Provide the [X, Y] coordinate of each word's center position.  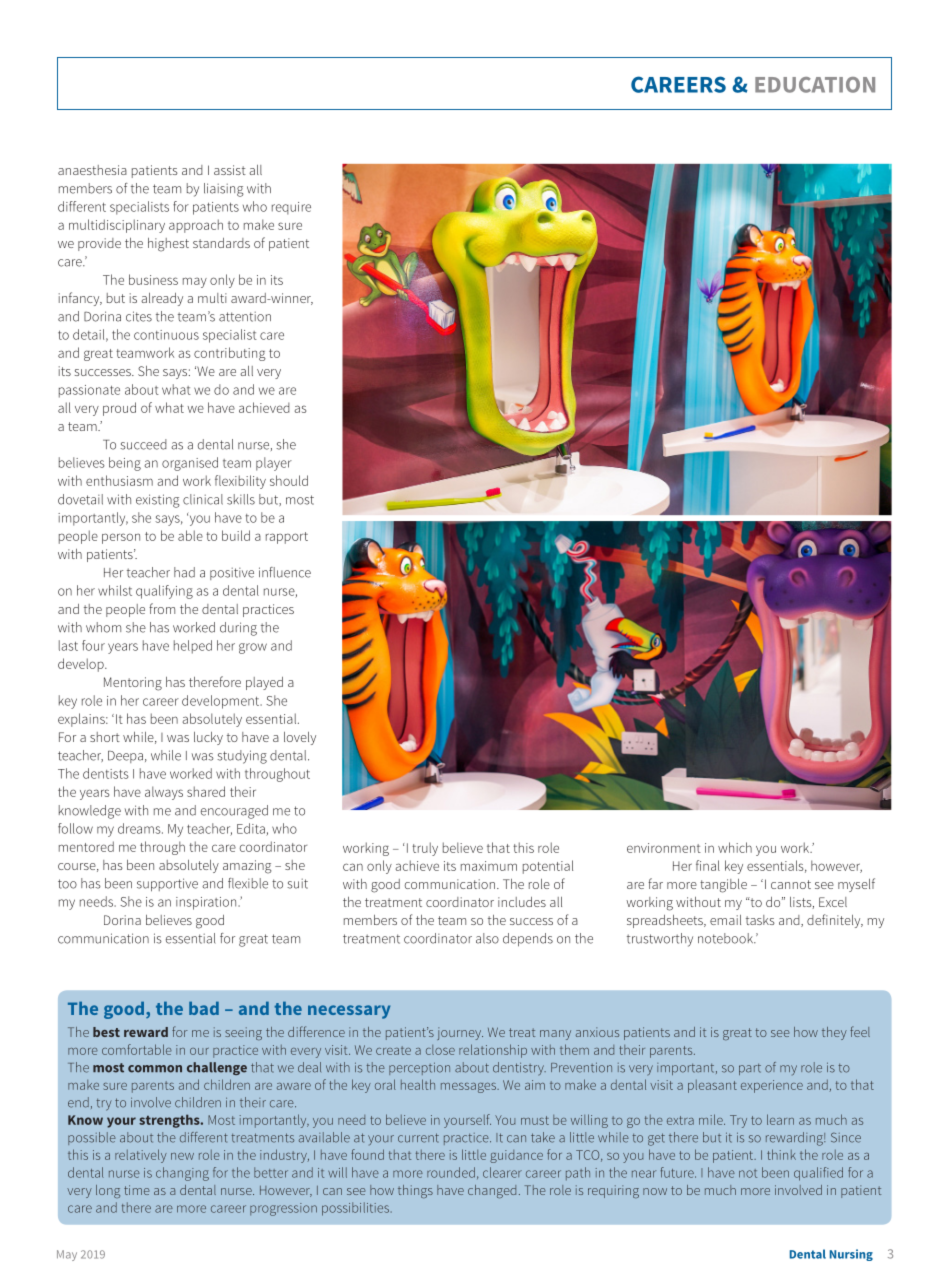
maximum [489, 866]
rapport [287, 538]
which [735, 847]
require [291, 208]
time [137, 1190]
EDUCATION [815, 85]
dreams [140, 828]
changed [492, 1191]
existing [158, 501]
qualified [818, 1174]
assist [230, 170]
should [289, 480]
